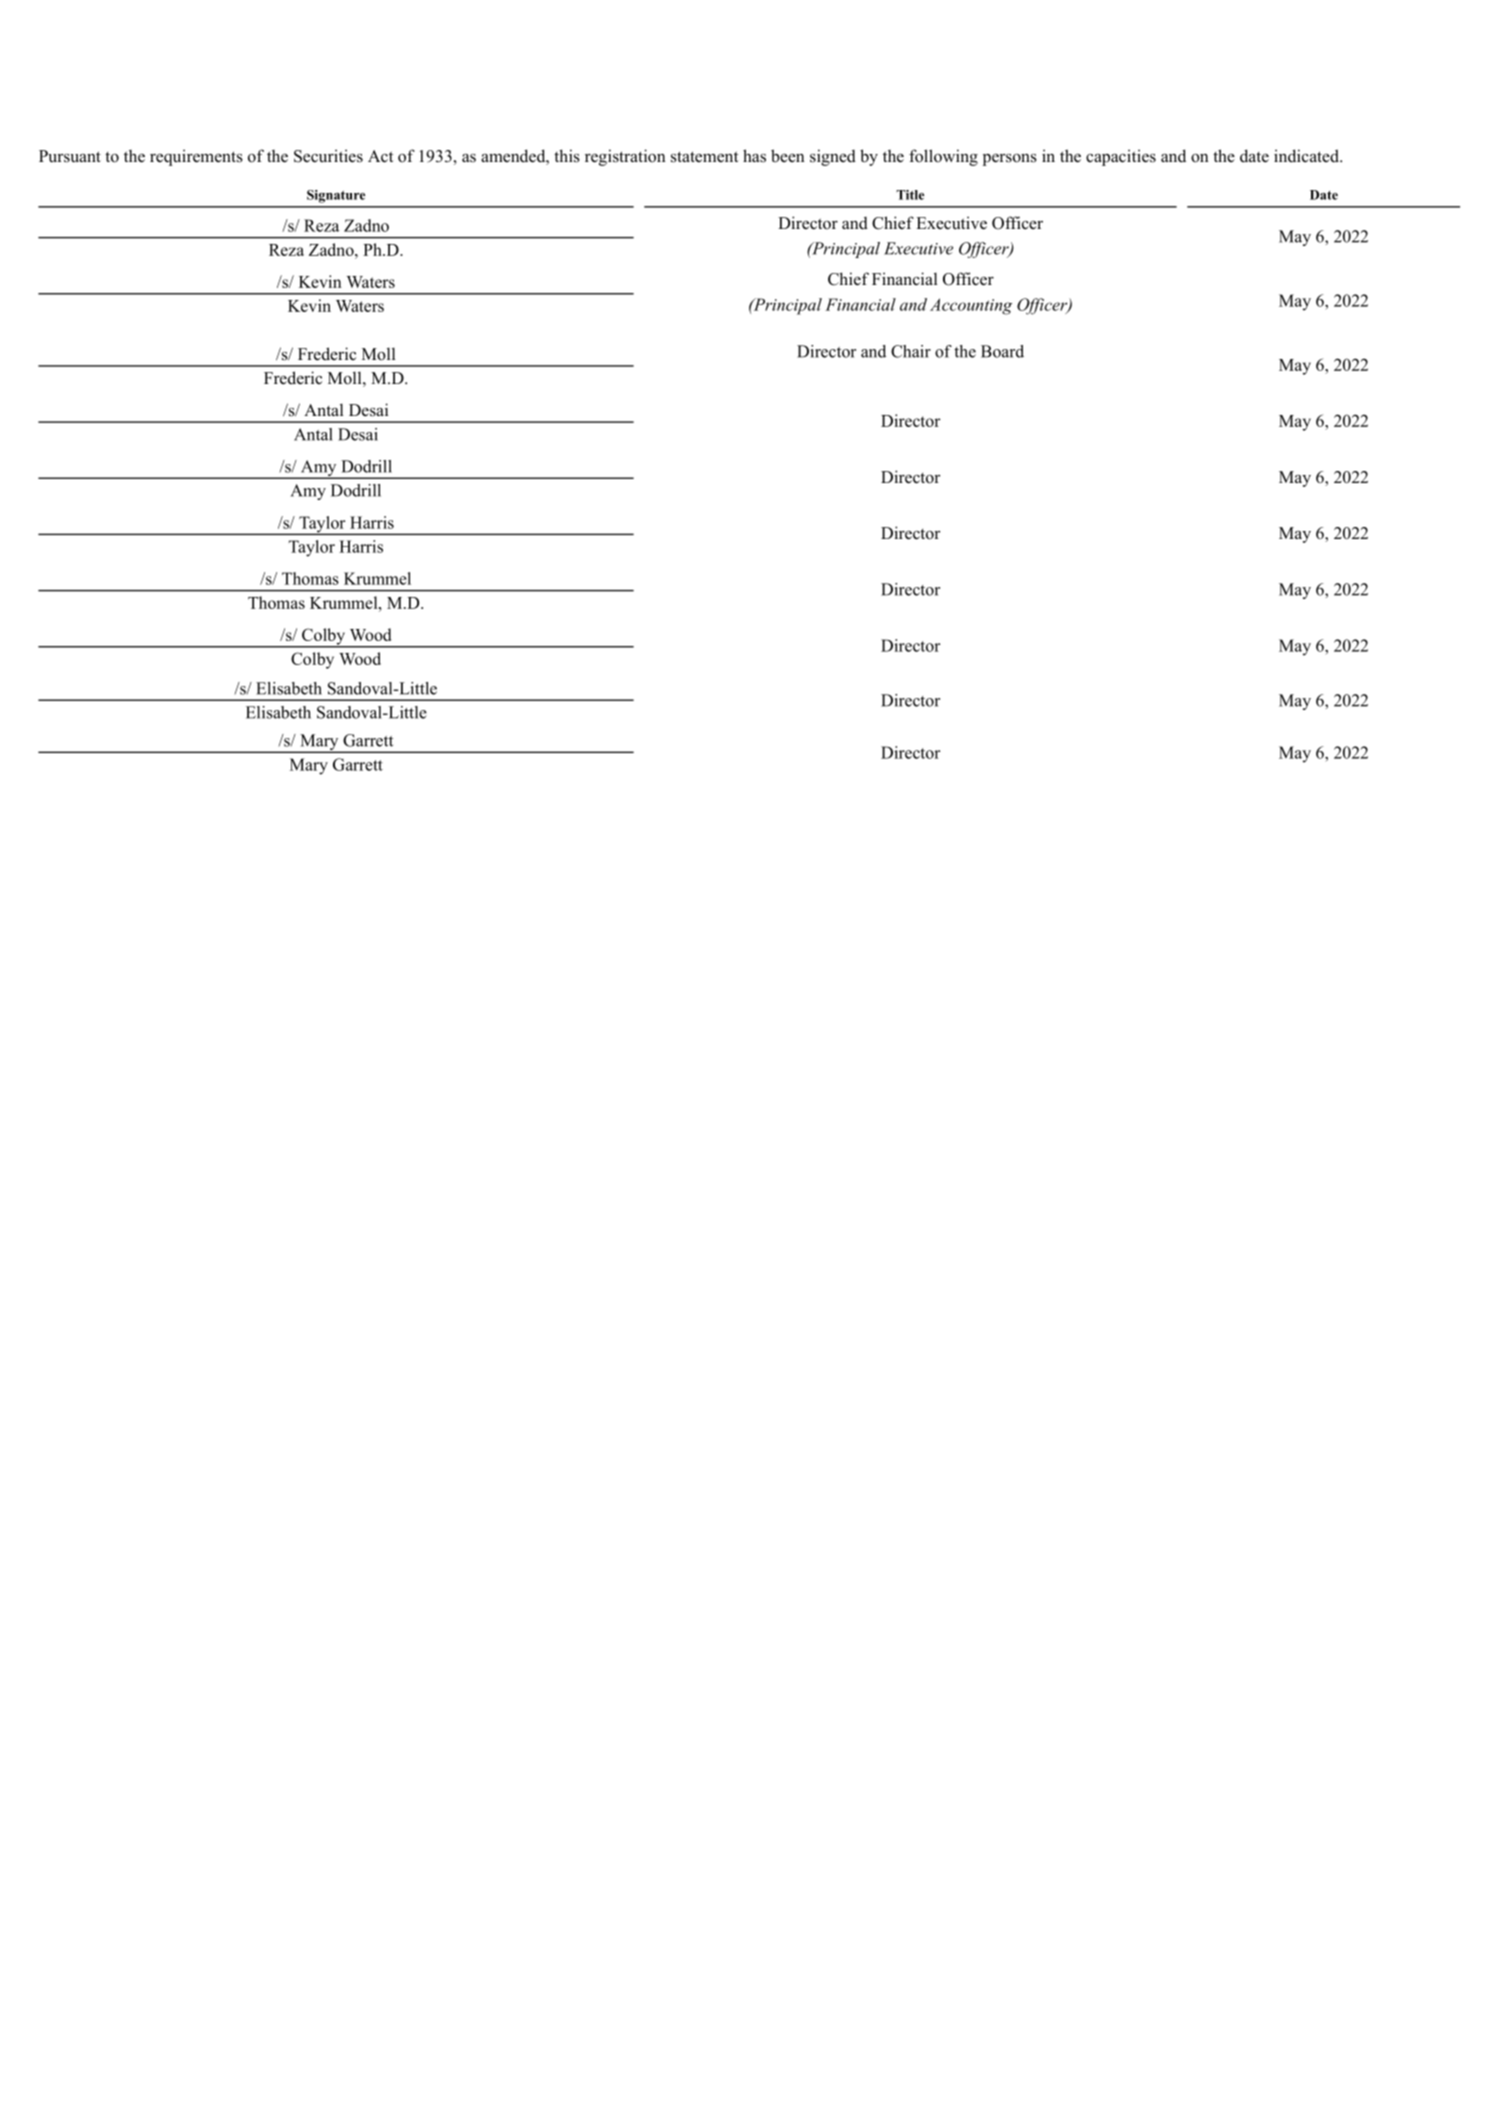 This screenshot has height=2122, width=1500. I want to click on following, so click(943, 157).
